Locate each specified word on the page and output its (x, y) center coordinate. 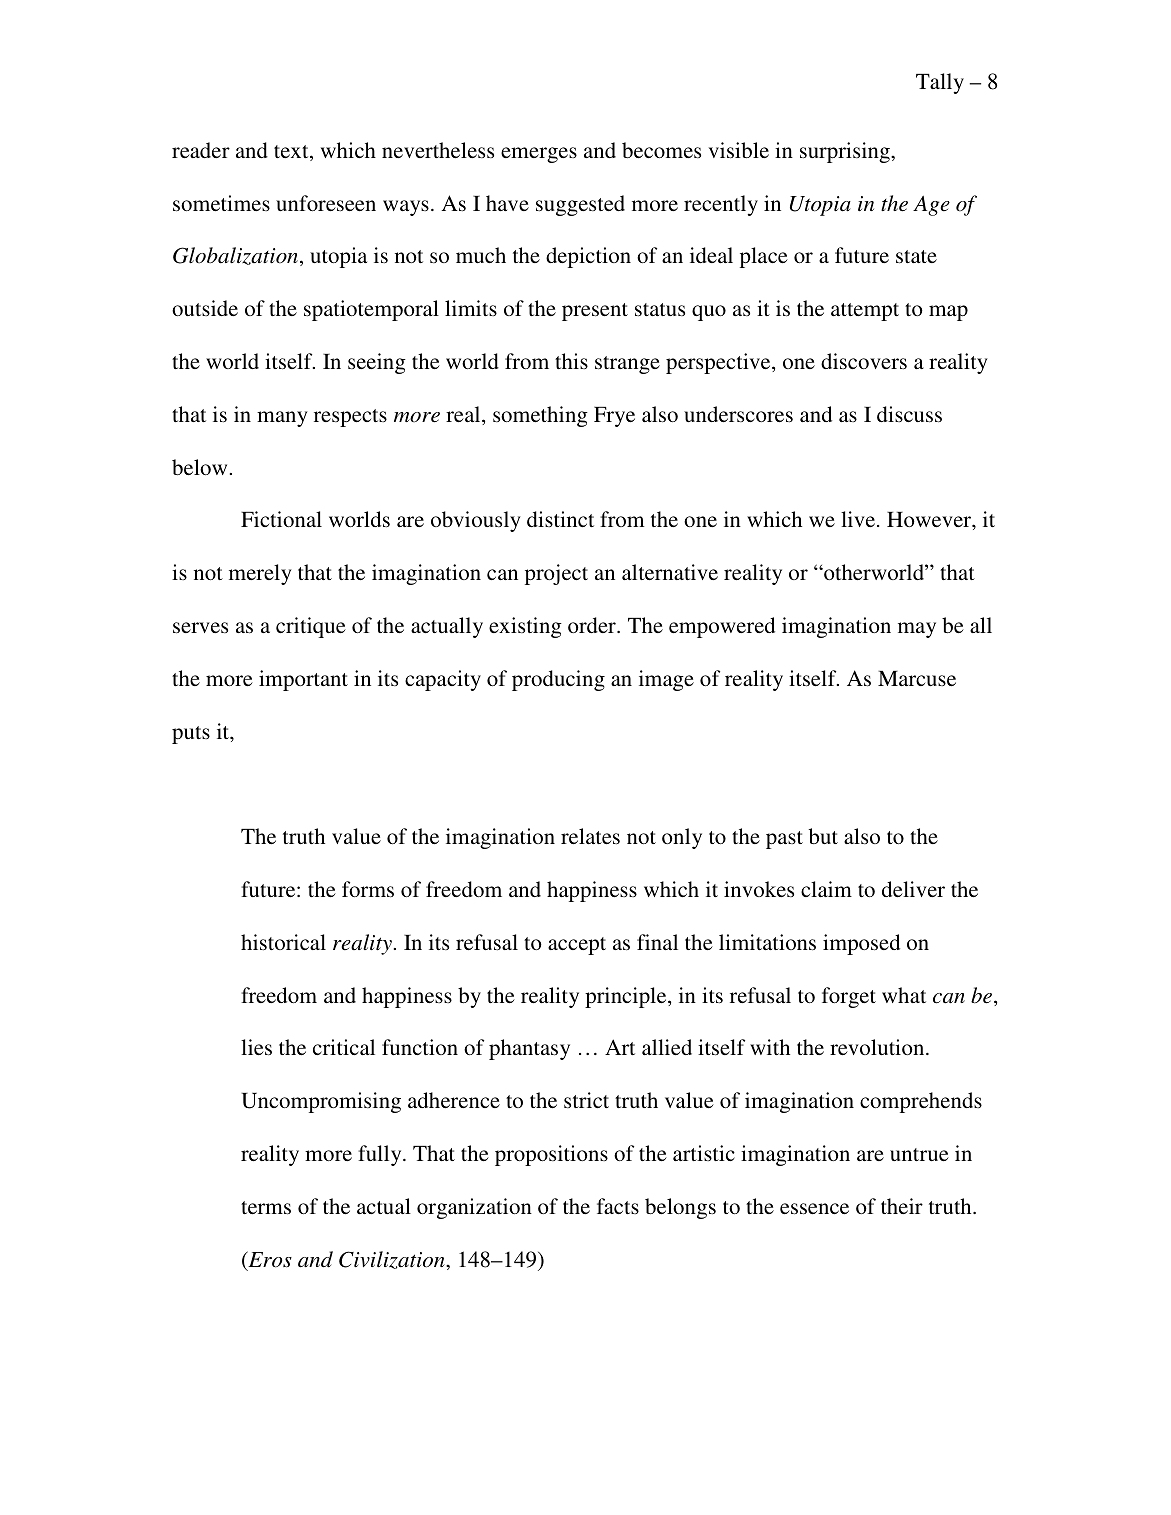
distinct (560, 519)
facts (618, 1206)
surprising (846, 152)
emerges (539, 155)
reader (201, 150)
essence (814, 1208)
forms (368, 889)
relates (590, 836)
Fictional (281, 519)
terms (266, 1207)
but (823, 836)
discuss (909, 414)
